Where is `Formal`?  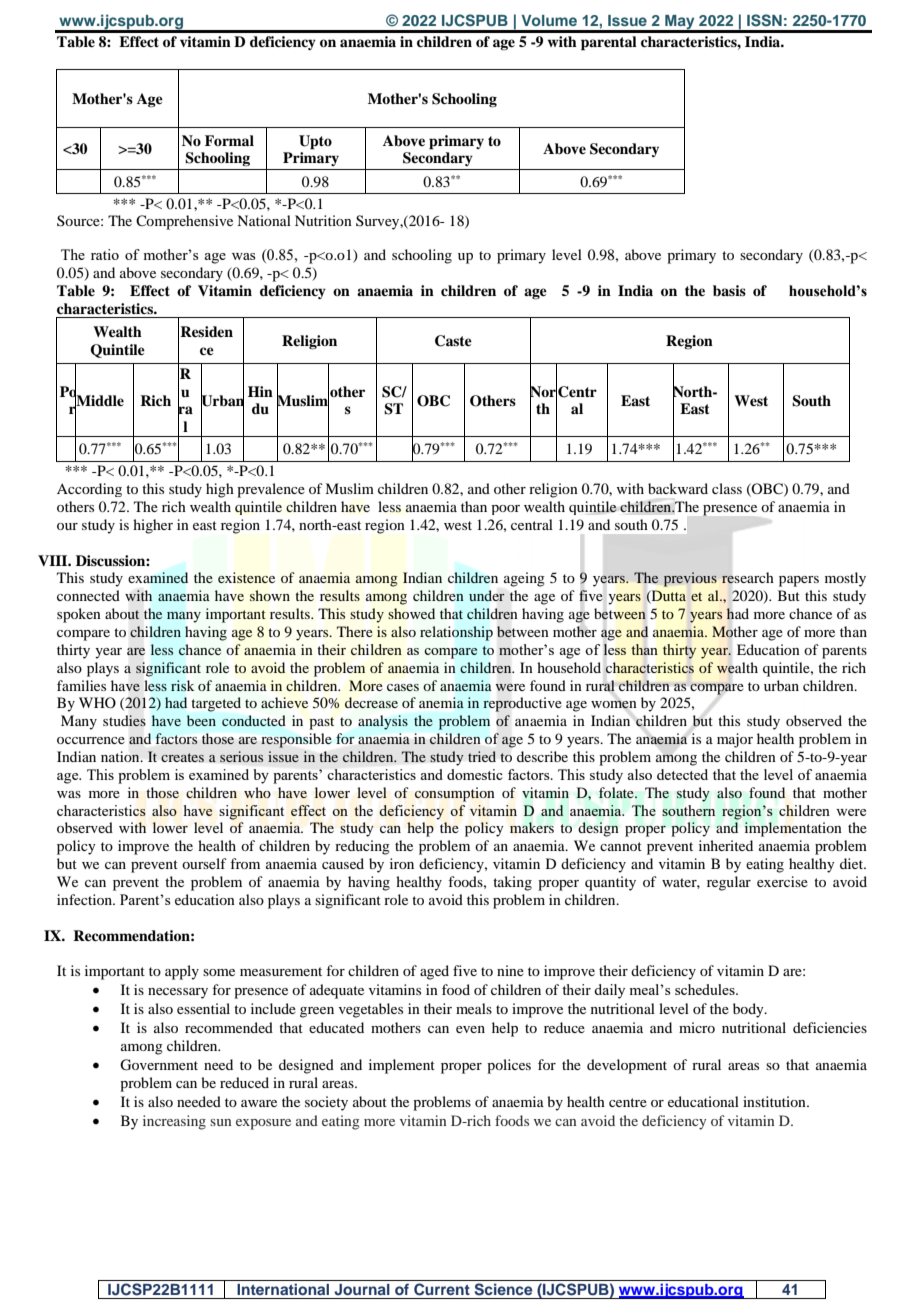 Formal is located at coordinates (229, 140).
